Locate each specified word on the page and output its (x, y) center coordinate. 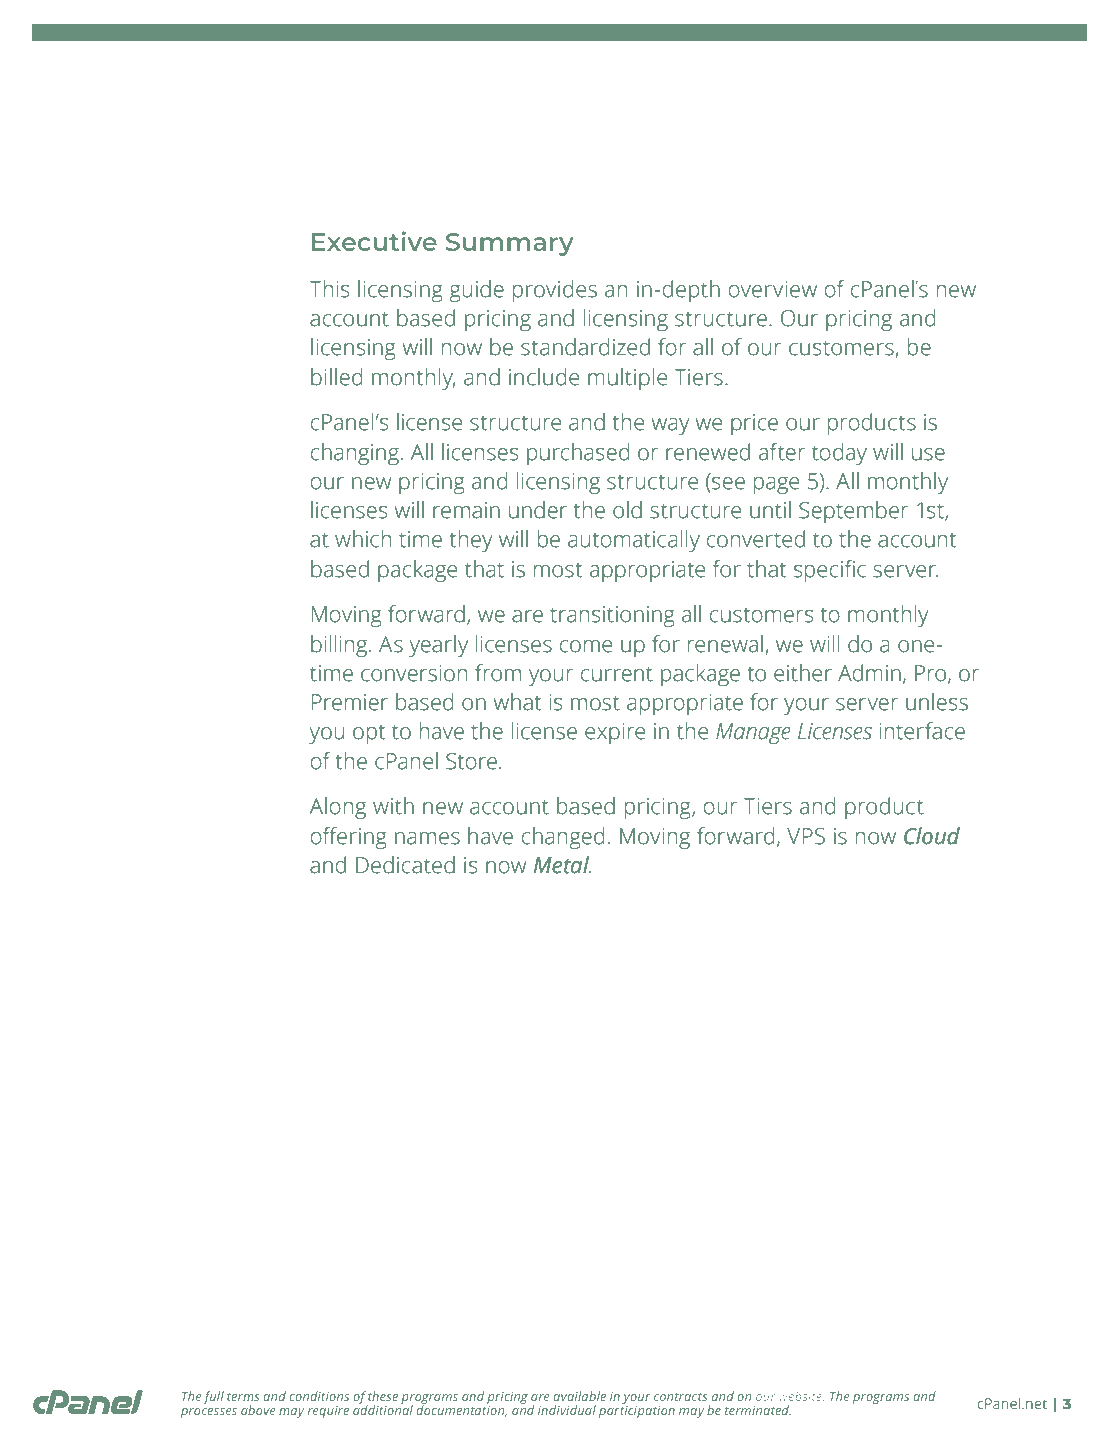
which (363, 539)
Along (337, 808)
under (538, 510)
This (329, 289)
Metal (562, 865)
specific (830, 571)
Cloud (932, 836)
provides (555, 291)
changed (563, 838)
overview (773, 289)
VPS (806, 836)
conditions (319, 1396)
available (579, 1396)
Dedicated (405, 865)
